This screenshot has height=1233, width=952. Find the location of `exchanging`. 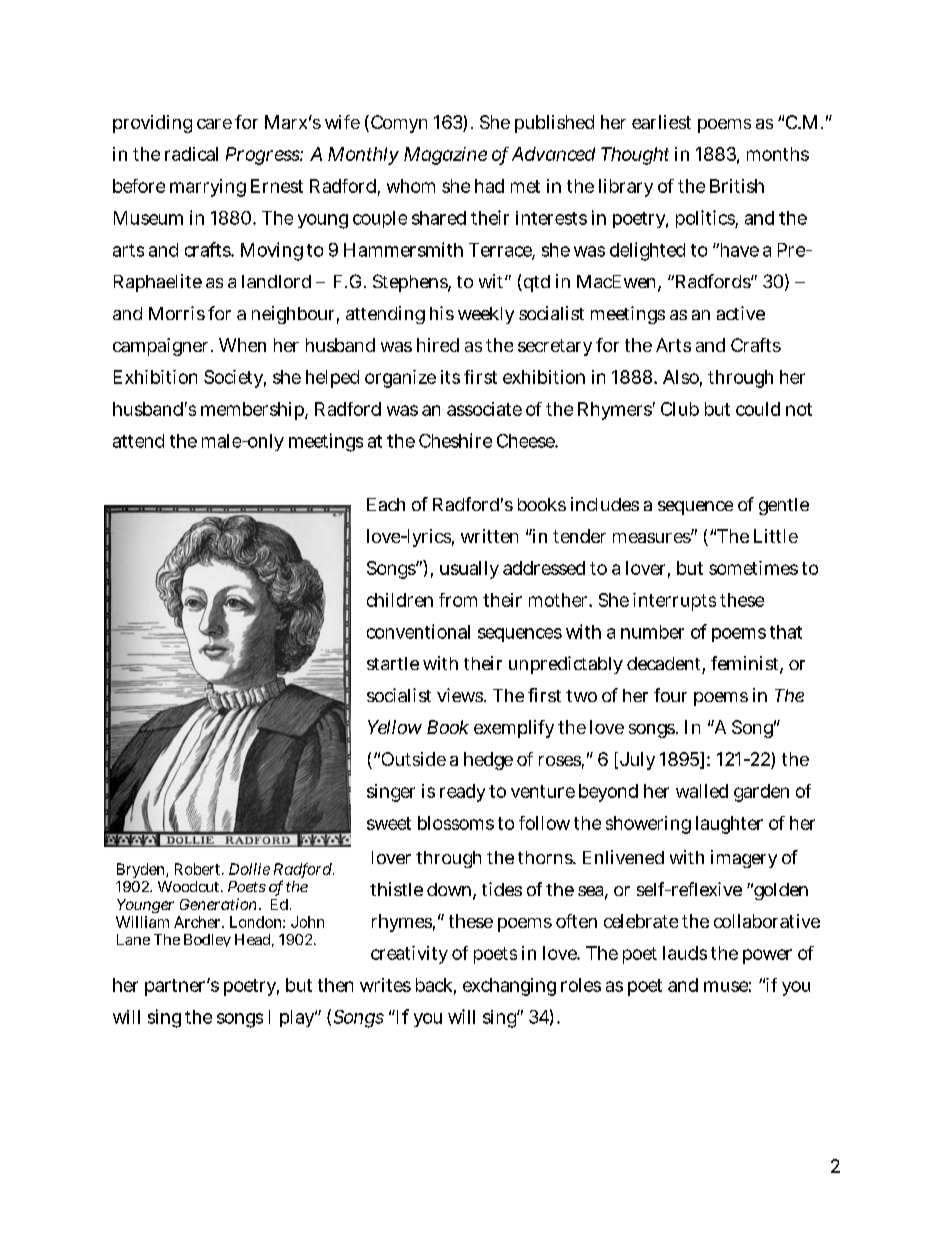

exchanging is located at coordinates (509, 987).
